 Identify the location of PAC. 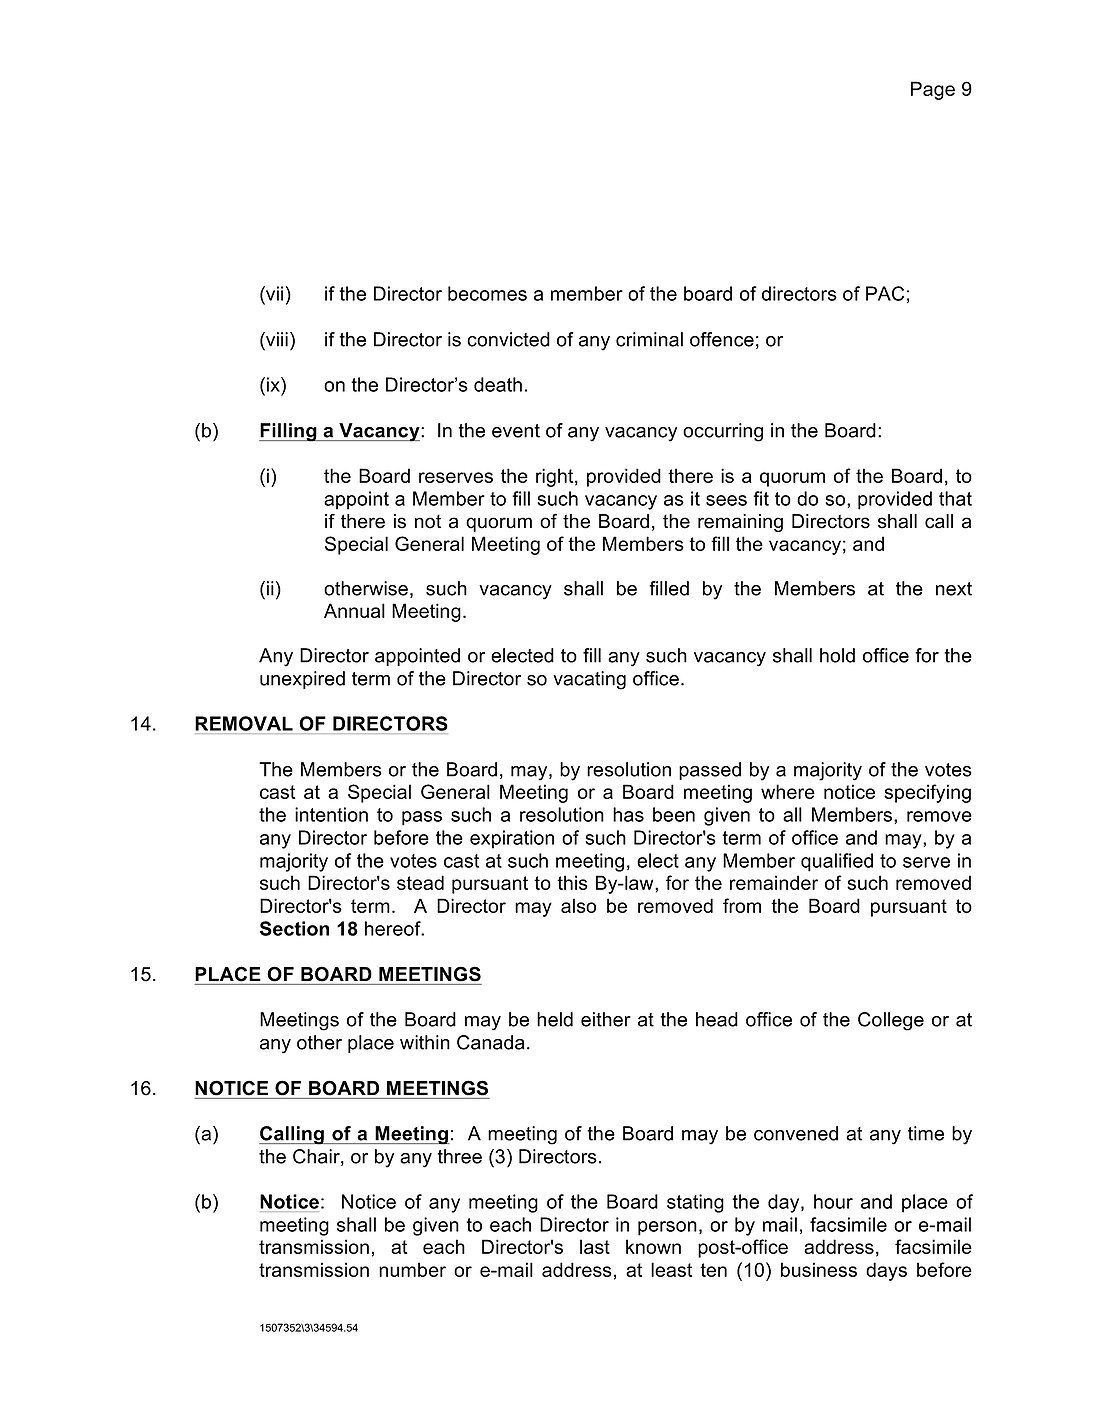
(885, 293).
